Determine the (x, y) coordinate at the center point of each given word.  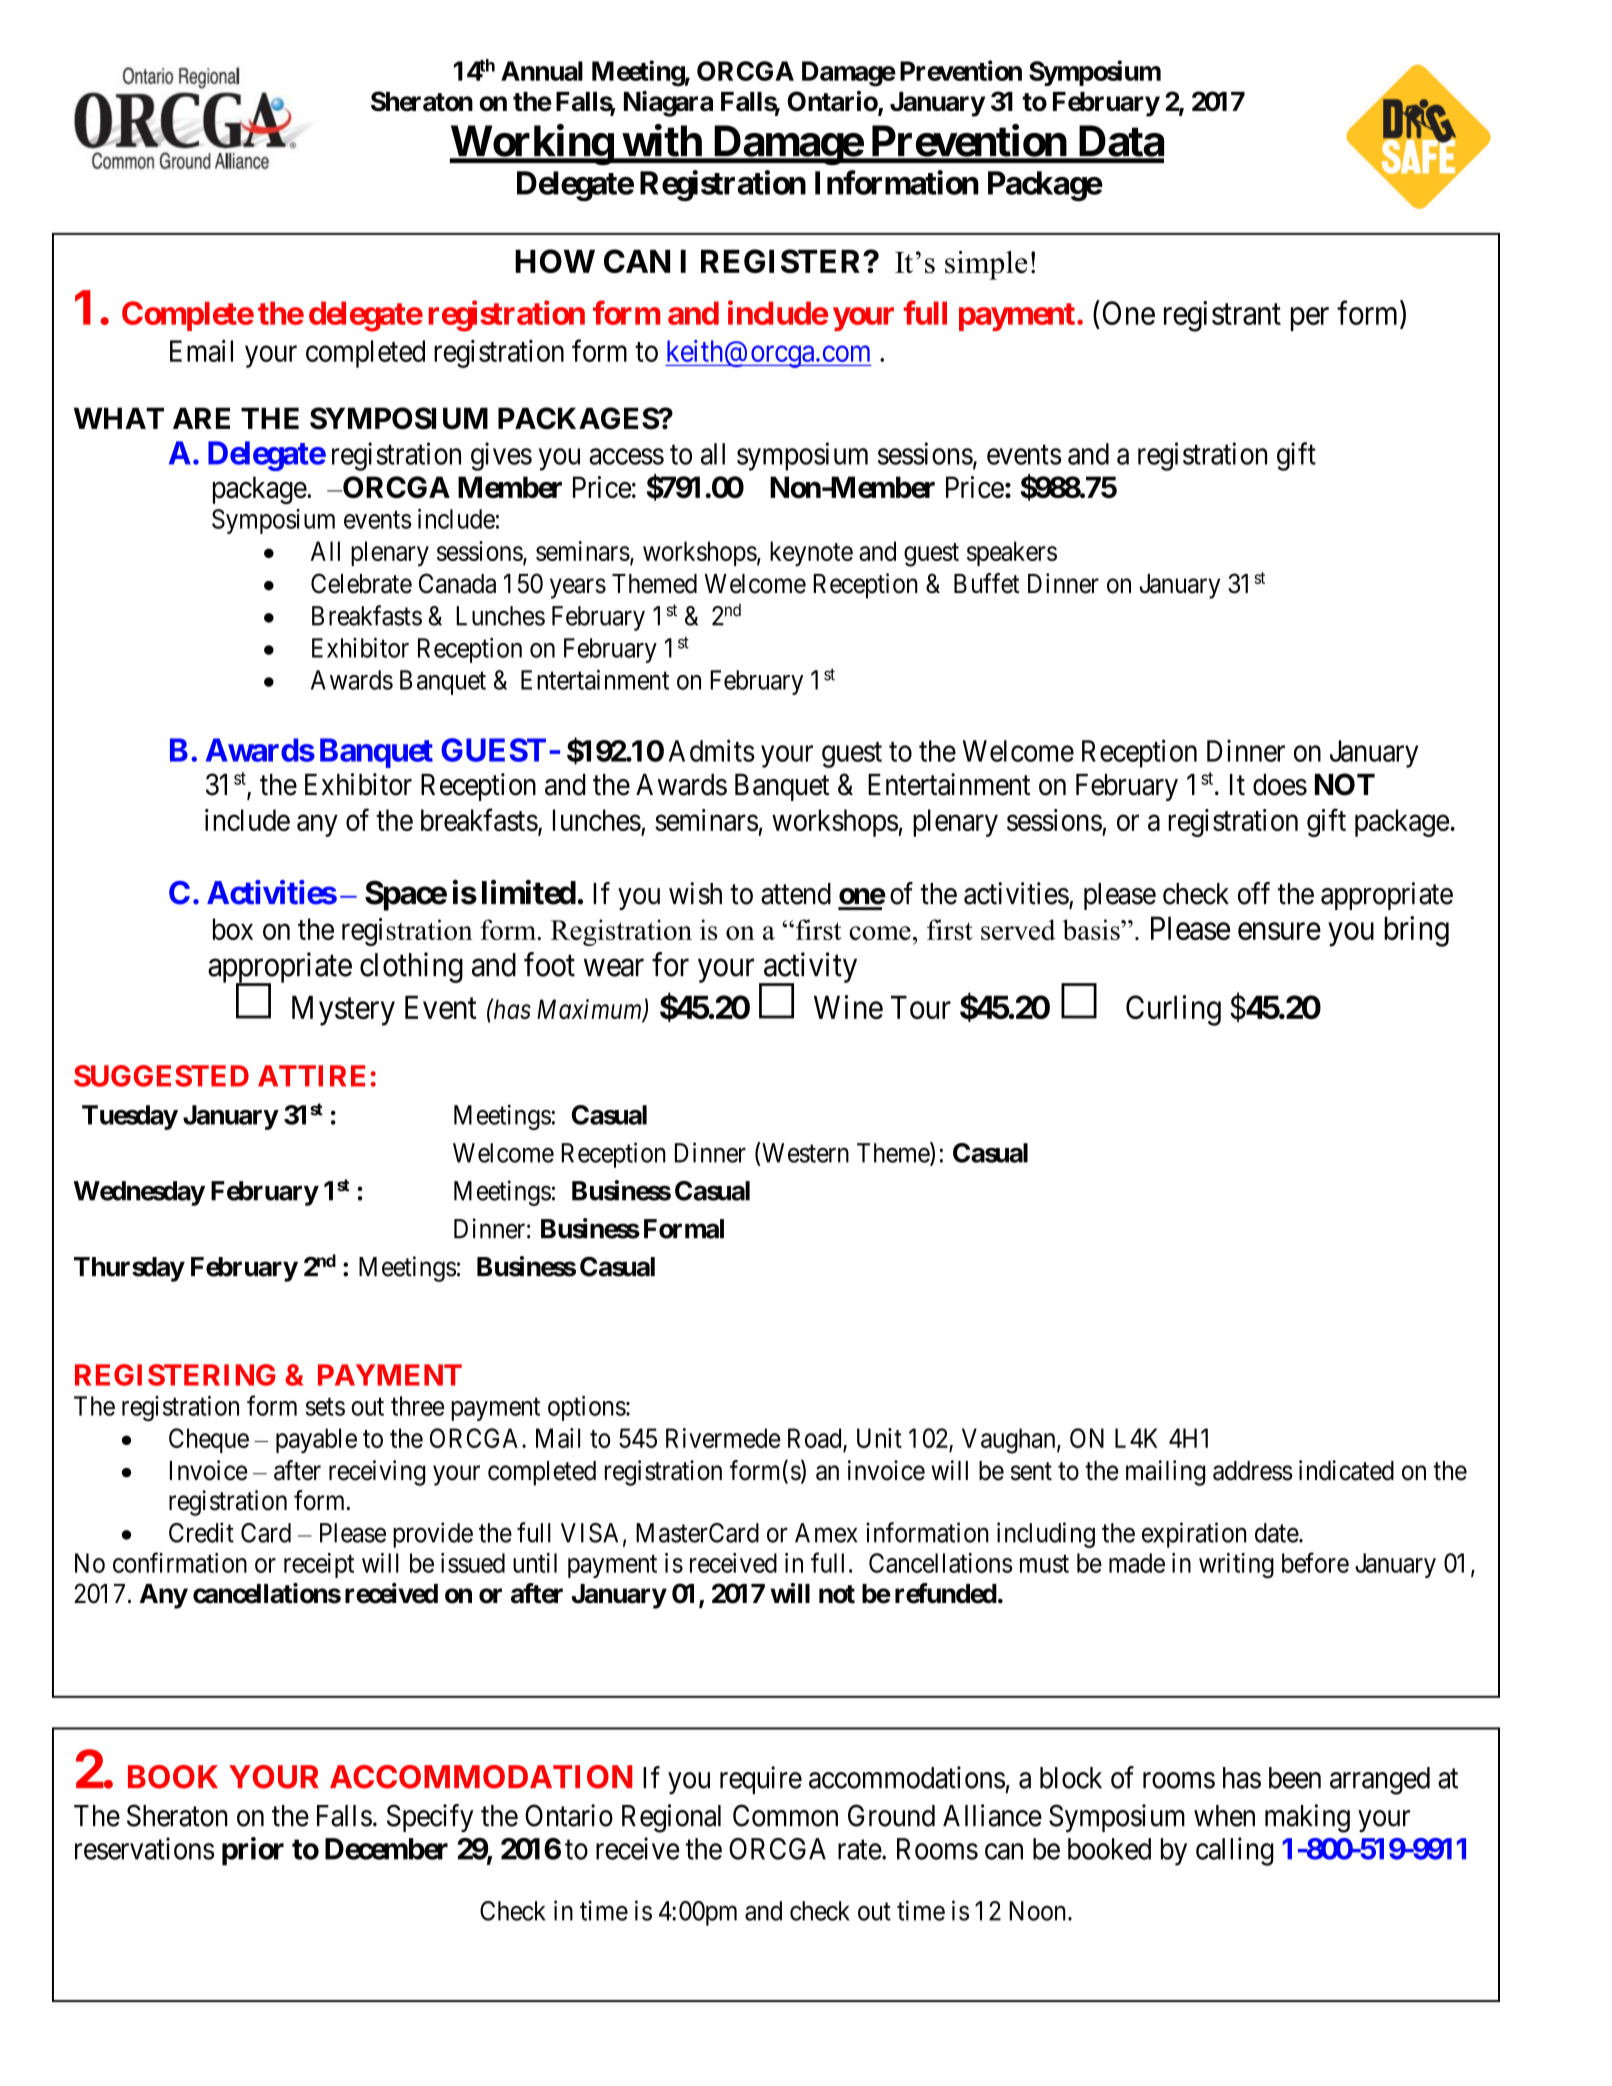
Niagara (668, 104)
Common (785, 1815)
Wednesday (139, 1193)
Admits (712, 750)
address (1253, 1471)
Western (805, 1153)
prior (253, 1851)
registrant (1222, 316)
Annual (542, 71)
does (1280, 785)
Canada (457, 583)
